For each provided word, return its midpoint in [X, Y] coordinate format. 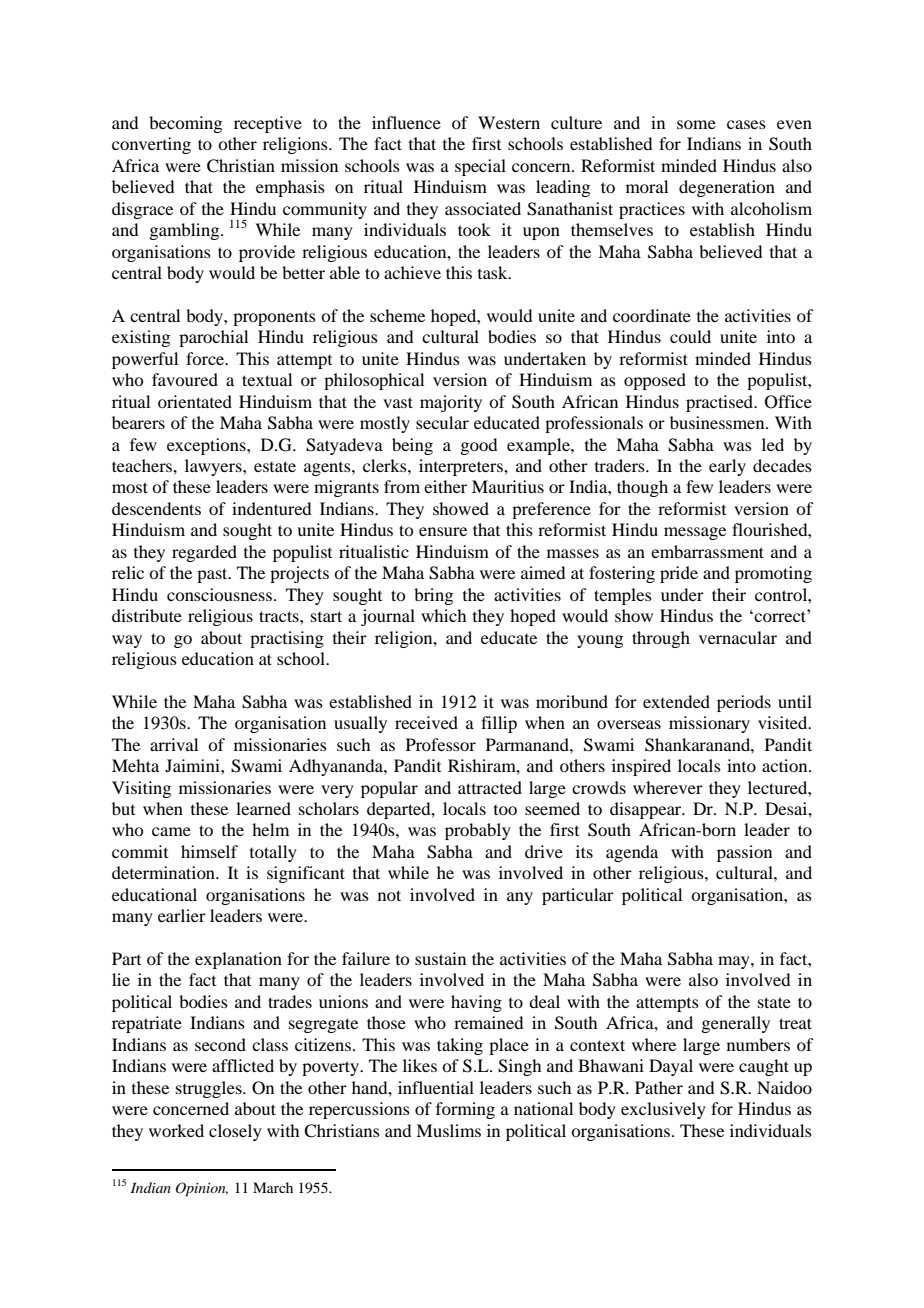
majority [451, 403]
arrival [174, 744]
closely [235, 1132]
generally [735, 1024]
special [480, 167]
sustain [440, 958]
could [690, 336]
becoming [185, 124]
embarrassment [707, 551]
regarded [204, 553]
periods [744, 703]
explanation [238, 960]
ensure [443, 531]
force [206, 358]
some [696, 124]
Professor [441, 744]
